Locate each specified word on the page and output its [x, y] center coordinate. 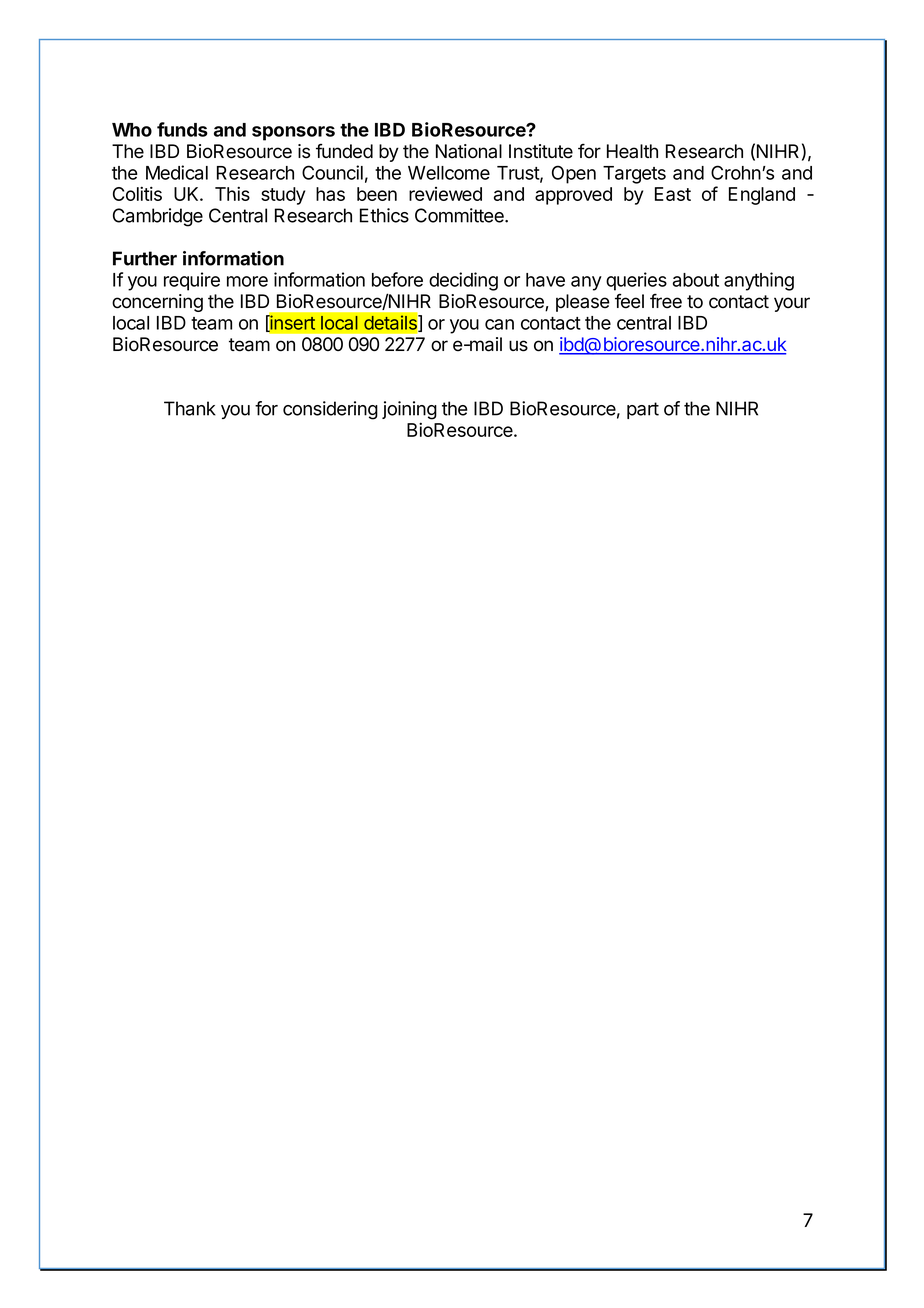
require [192, 281]
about [696, 280]
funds [182, 129]
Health [632, 151]
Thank [190, 408]
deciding [463, 281]
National [469, 151]
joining [409, 410]
